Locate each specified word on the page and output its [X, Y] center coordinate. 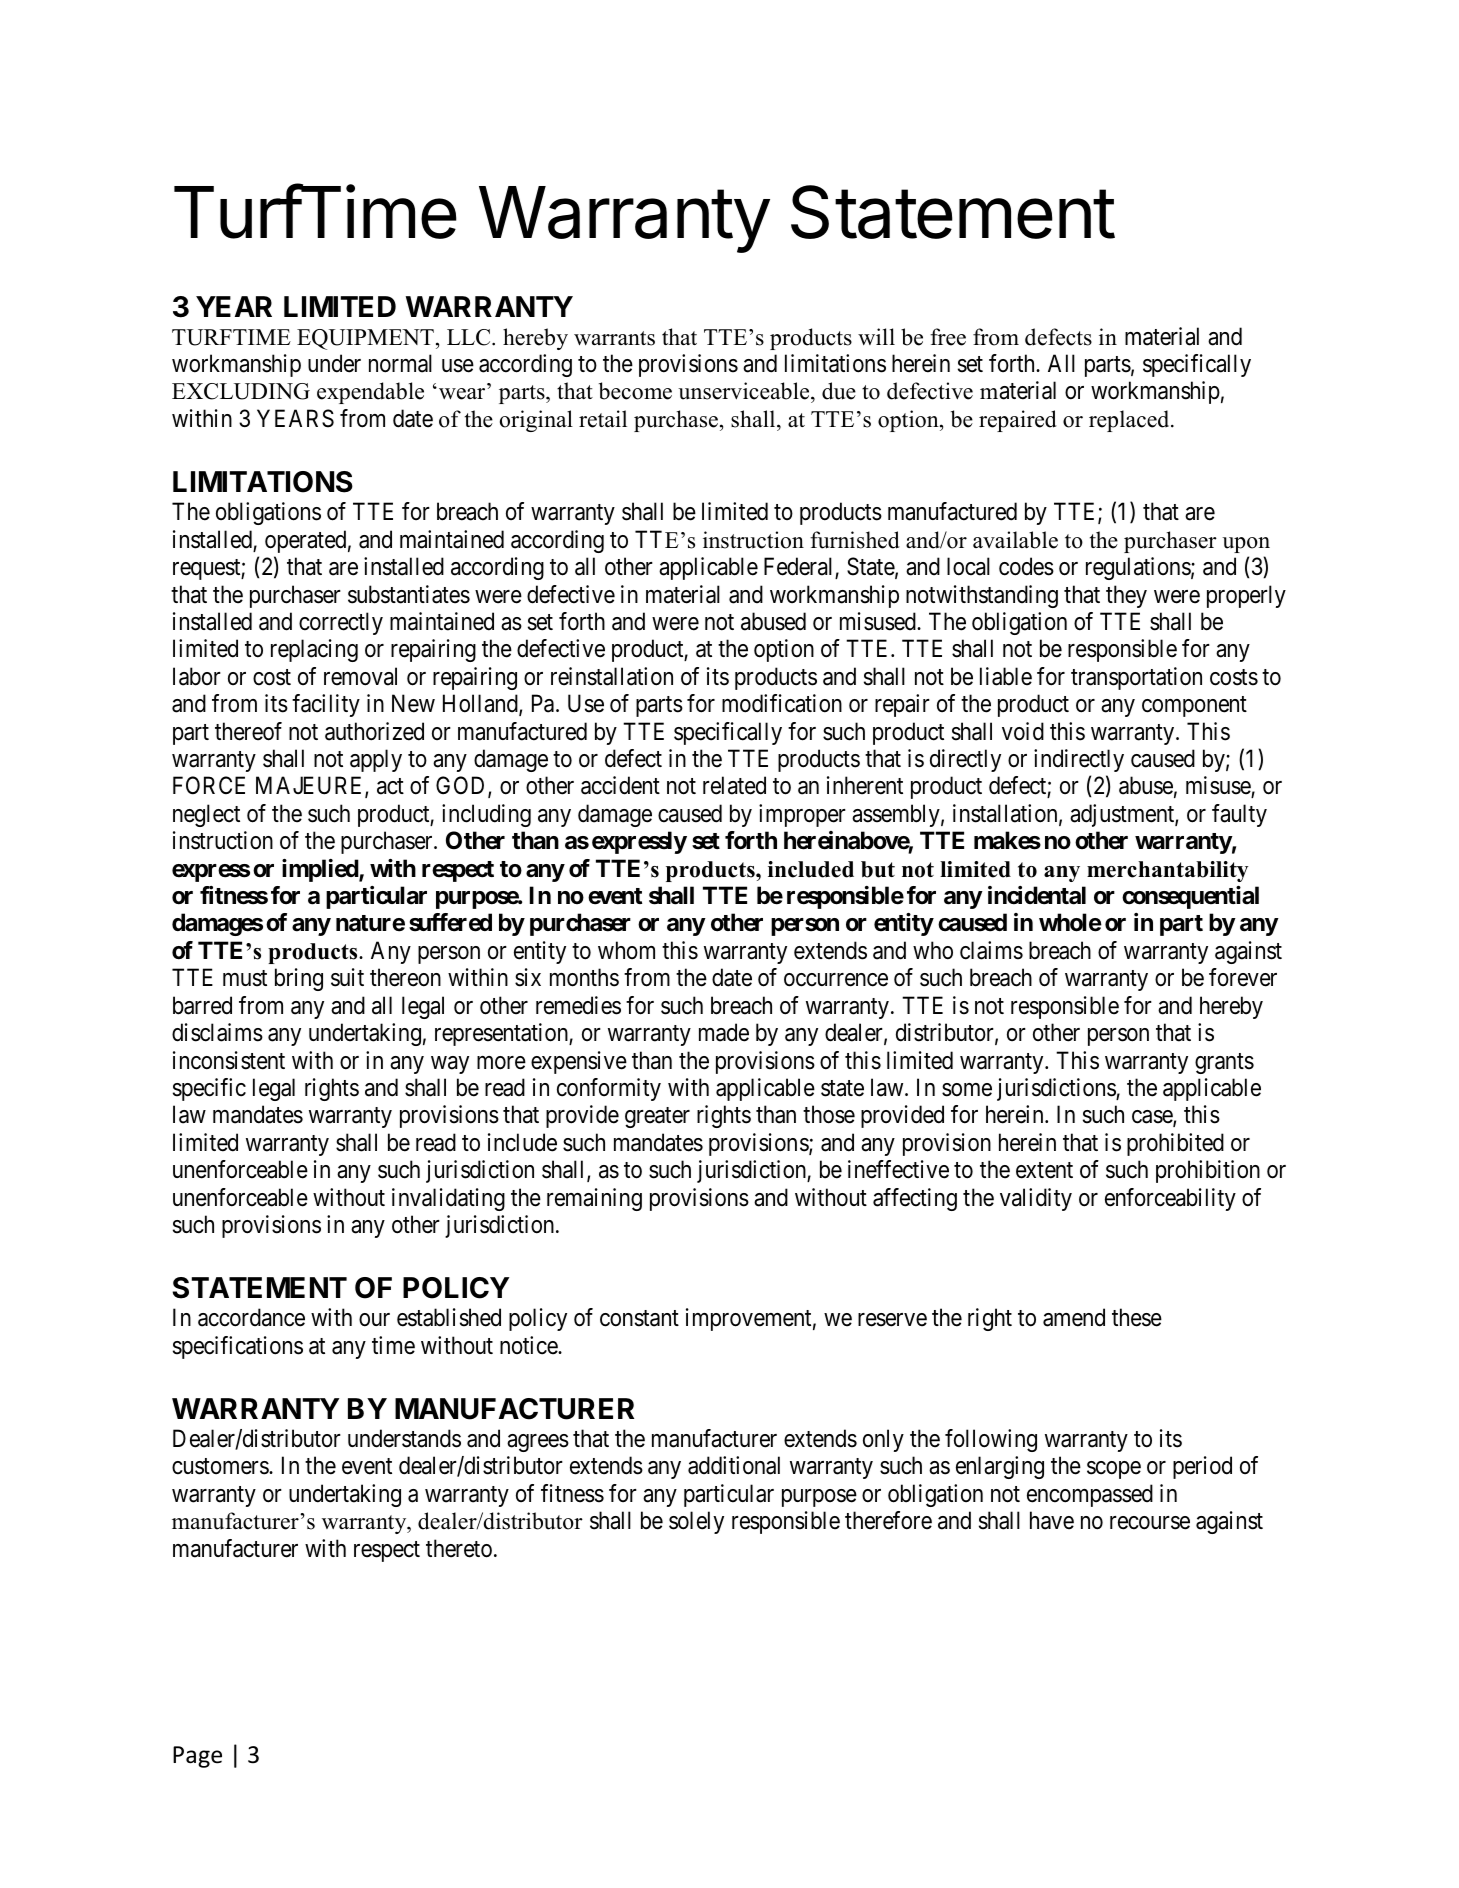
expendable [370, 393]
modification [782, 703]
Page [197, 1757]
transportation [1136, 678]
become [635, 391]
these [1137, 1317]
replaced [1130, 421]
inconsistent [229, 1060]
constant [639, 1318]
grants [1224, 1063]
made [724, 1032]
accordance [251, 1317]
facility [326, 705]
